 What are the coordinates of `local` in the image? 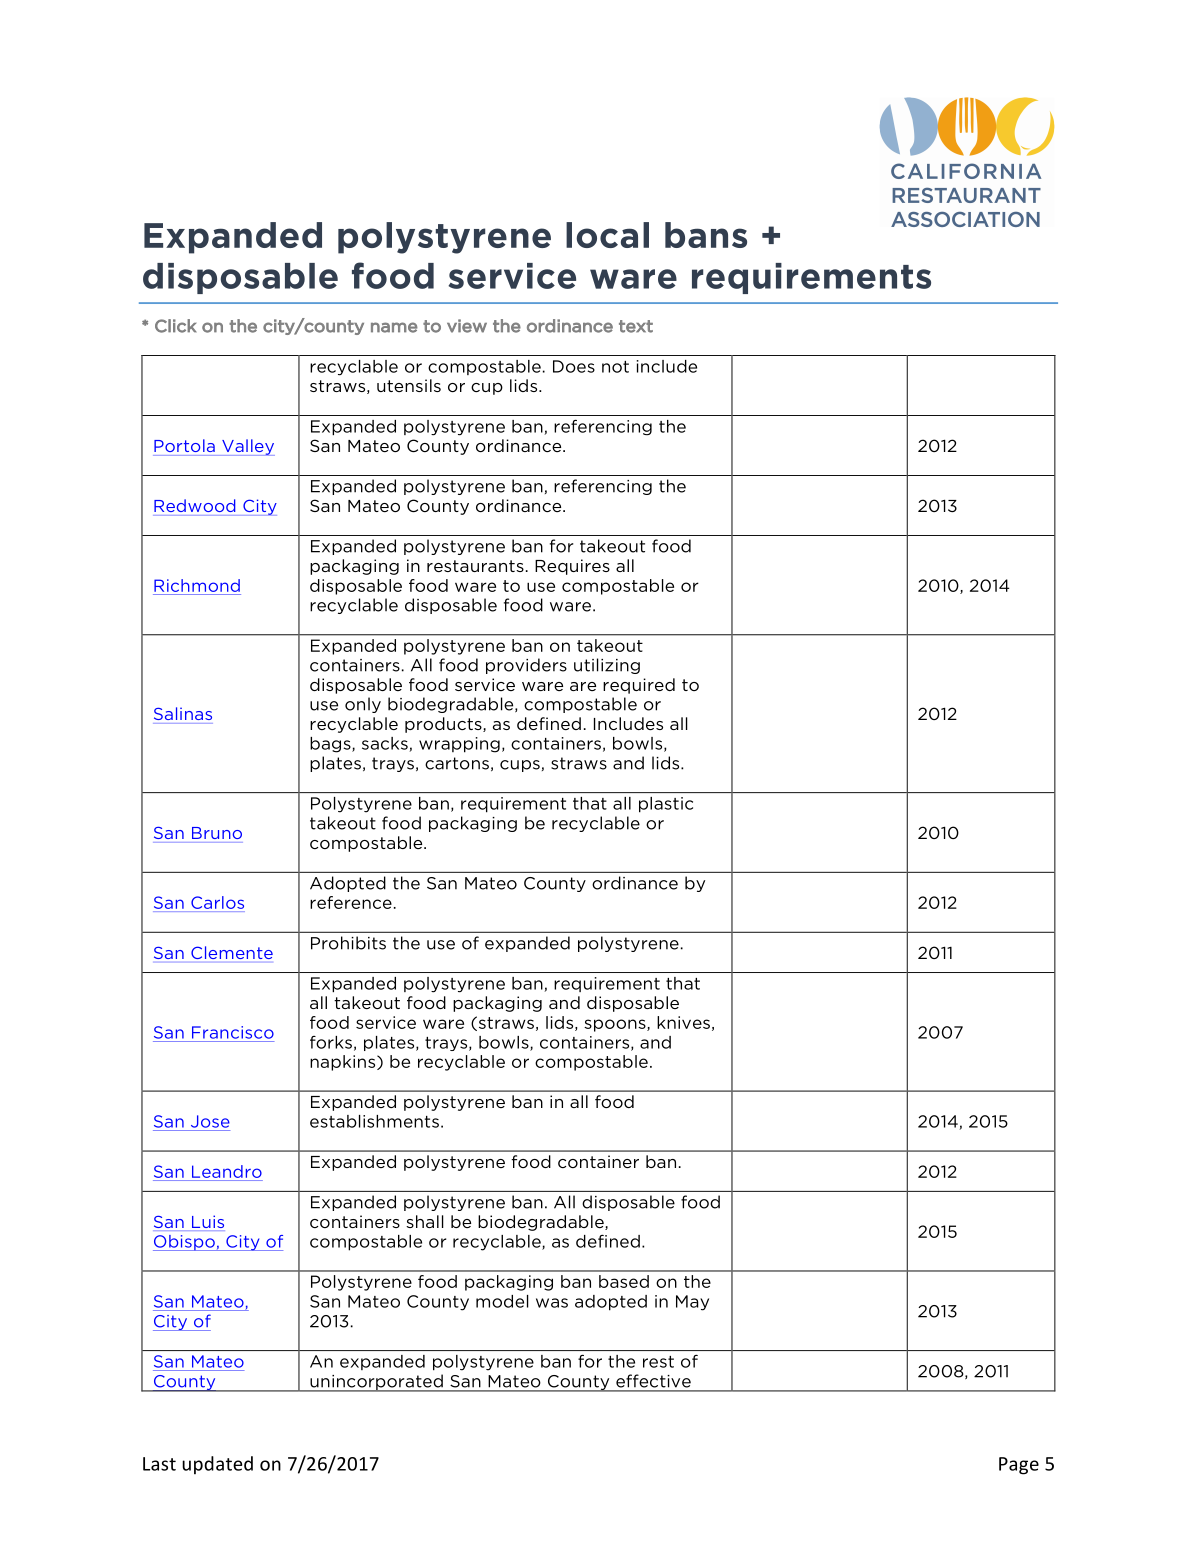 It's located at (607, 235).
